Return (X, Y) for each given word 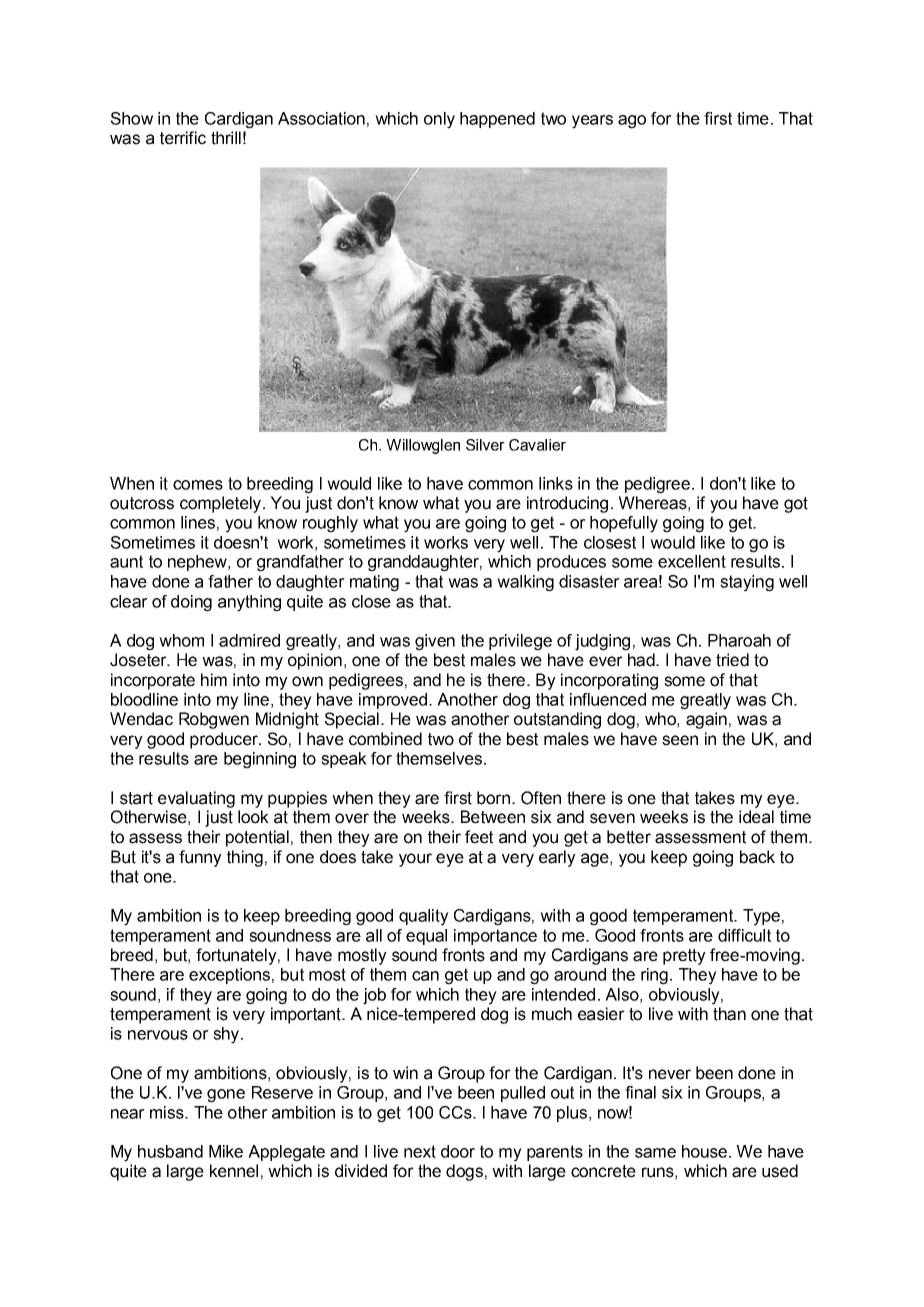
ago (632, 122)
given (435, 642)
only (439, 120)
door (458, 1151)
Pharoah (739, 640)
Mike (226, 1151)
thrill (226, 138)
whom (181, 640)
